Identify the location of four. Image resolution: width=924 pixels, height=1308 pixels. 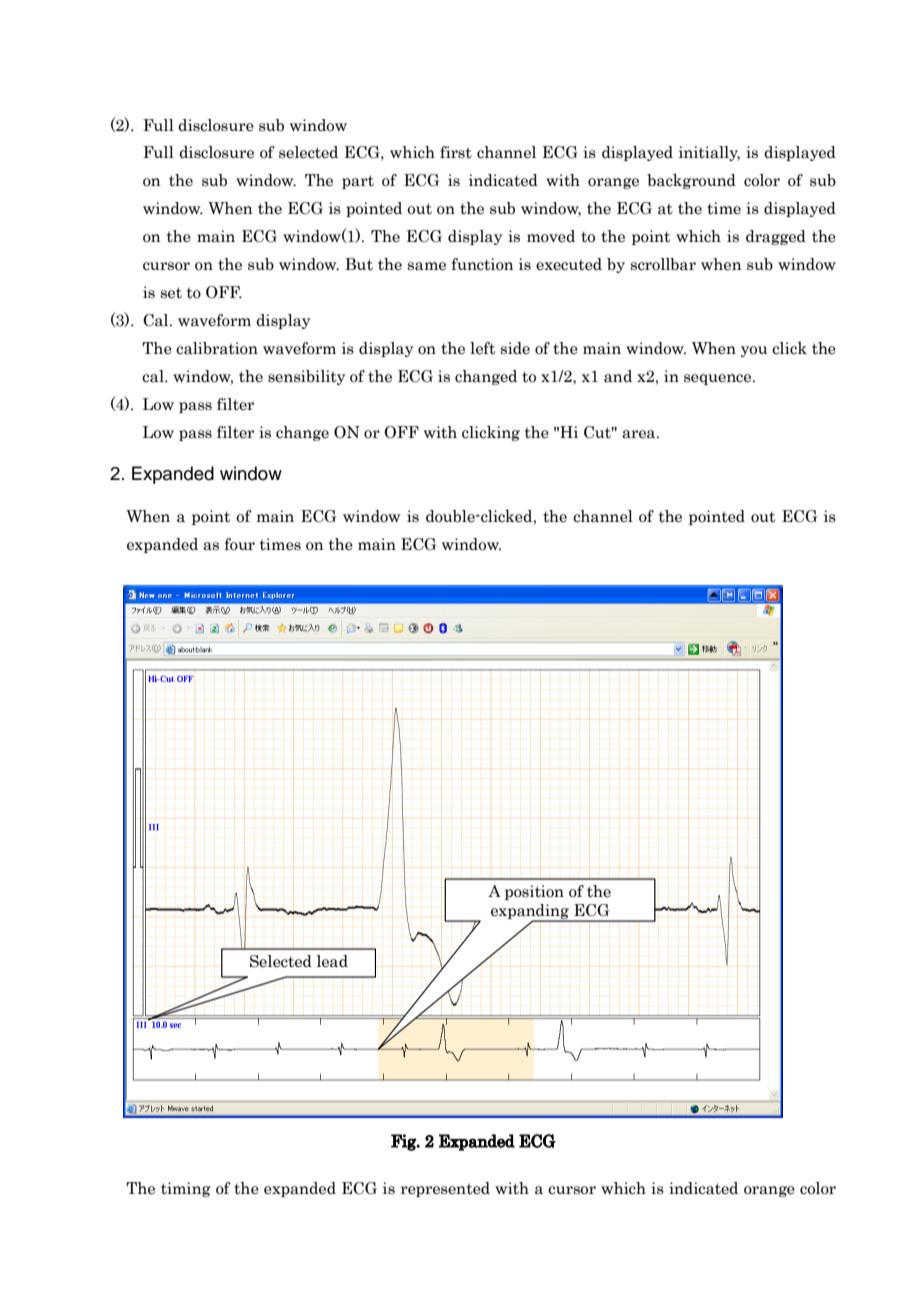
(240, 544).
